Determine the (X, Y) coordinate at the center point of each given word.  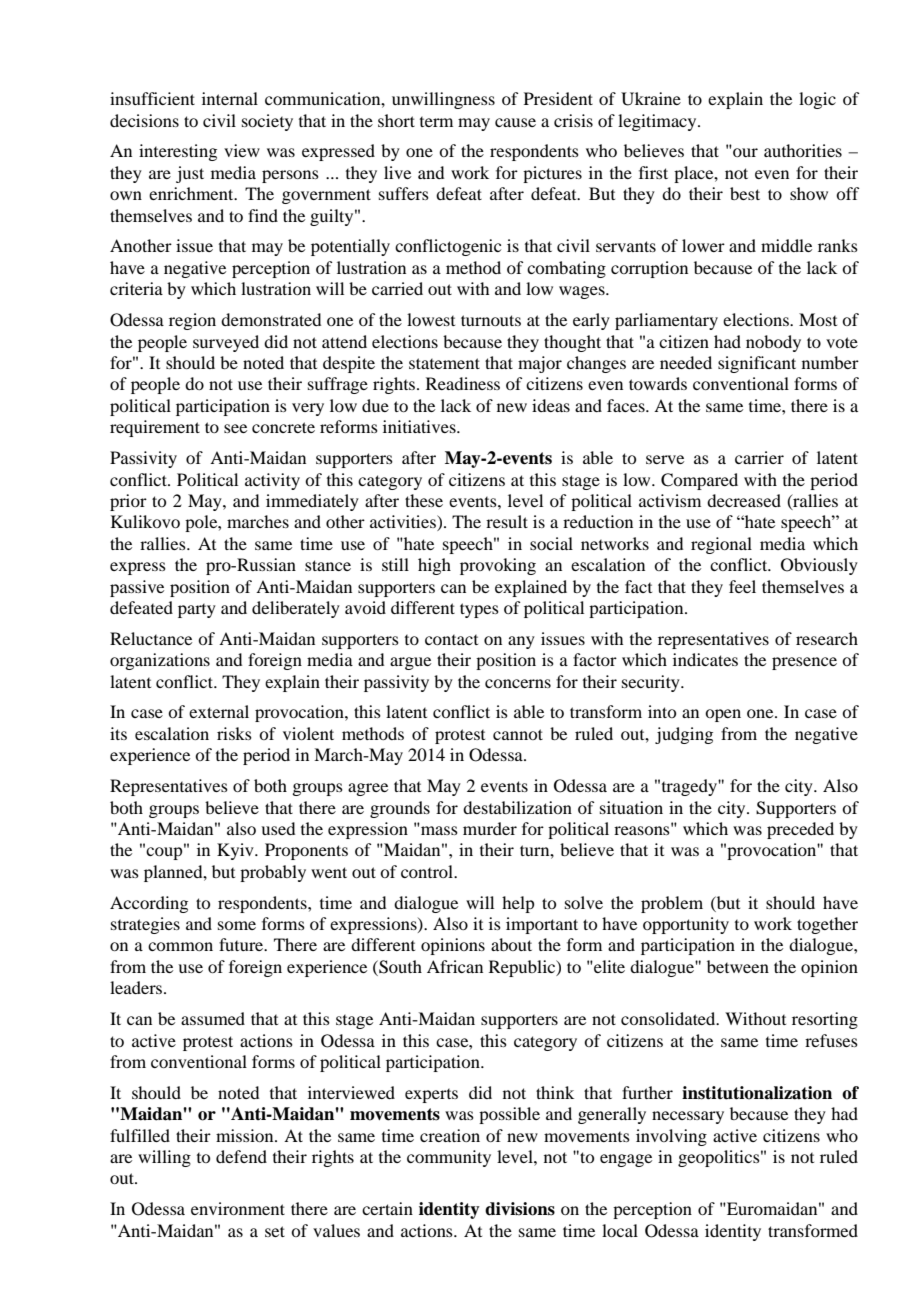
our (745, 152)
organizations (160, 661)
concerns (518, 683)
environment (238, 1208)
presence (804, 663)
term (436, 122)
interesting (178, 152)
